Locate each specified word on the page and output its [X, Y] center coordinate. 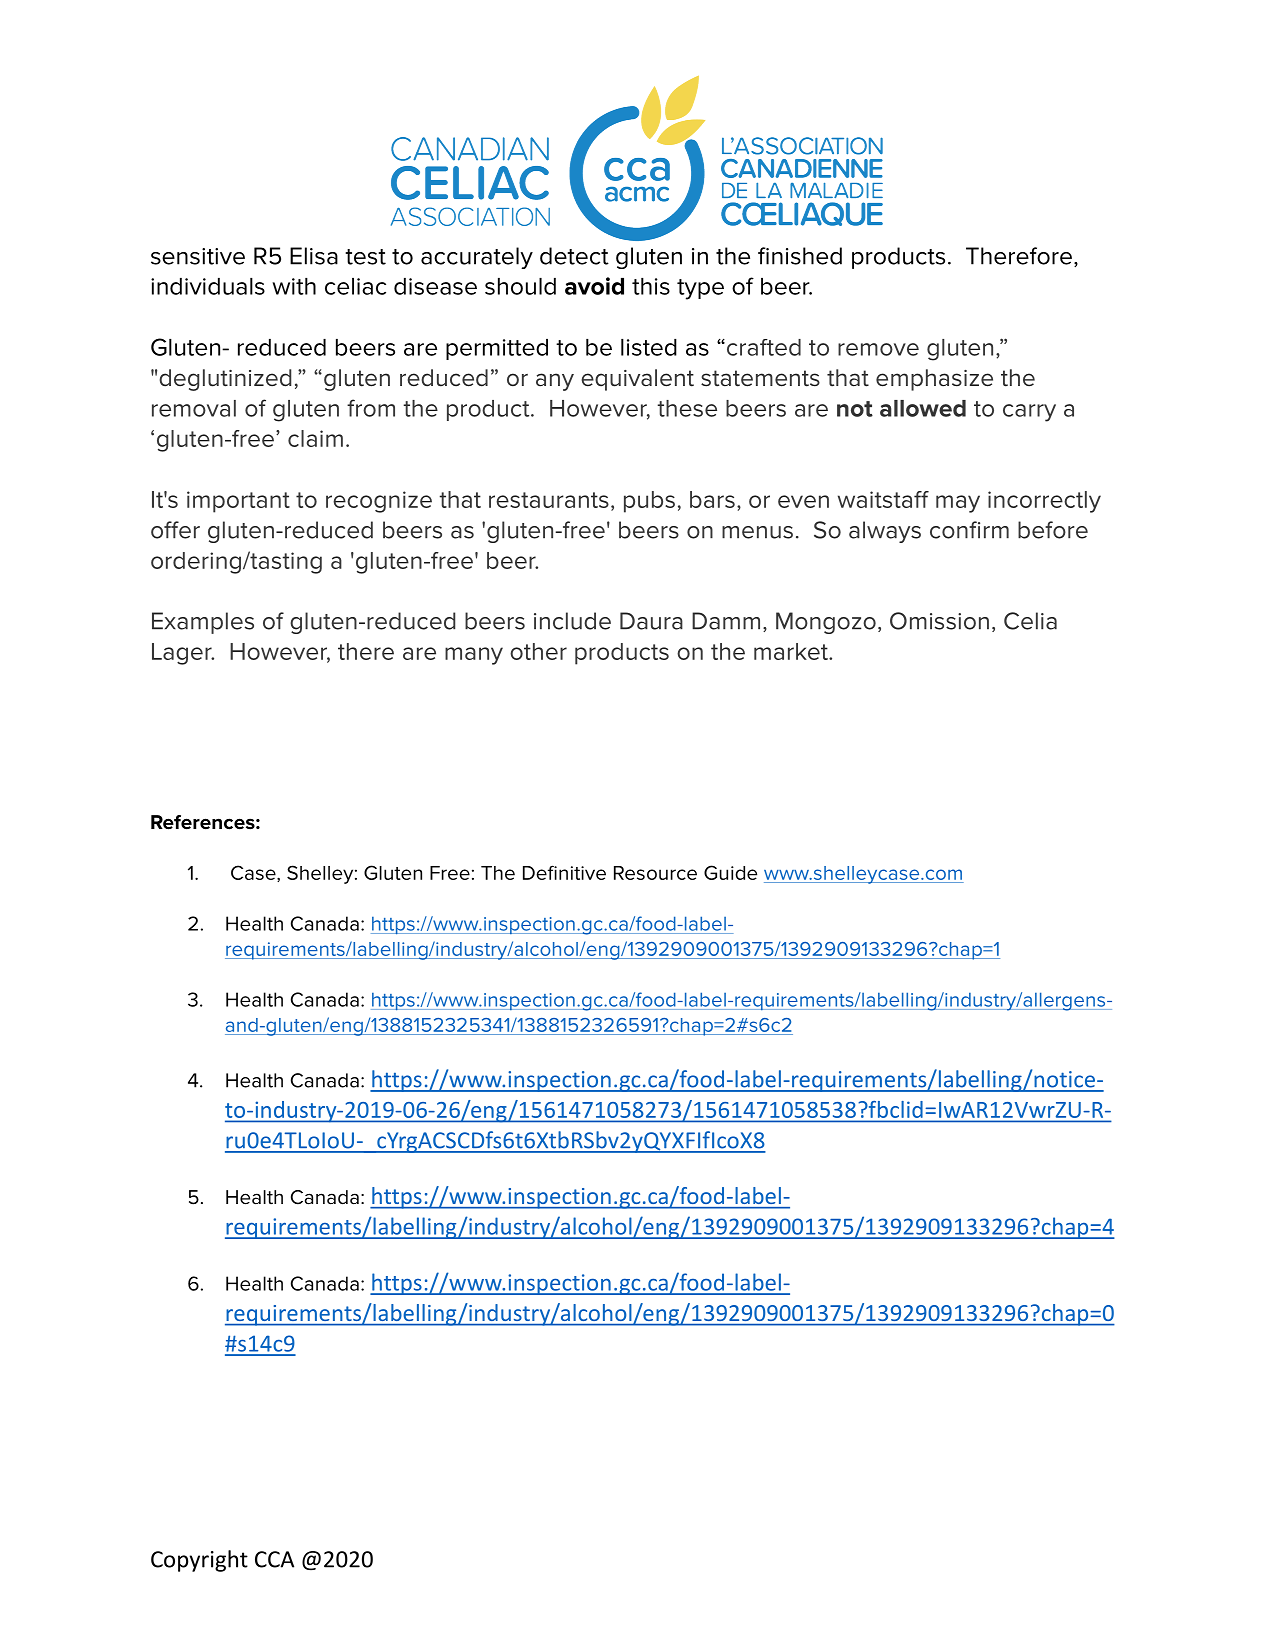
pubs [649, 502]
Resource [655, 873]
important [238, 502]
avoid [594, 286]
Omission [939, 621]
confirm [969, 530]
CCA [274, 1559]
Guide [730, 872]
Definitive [564, 872]
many [474, 656]
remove [878, 349]
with [294, 286]
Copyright [199, 1561]
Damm [726, 621]
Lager [183, 654]
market [792, 651]
